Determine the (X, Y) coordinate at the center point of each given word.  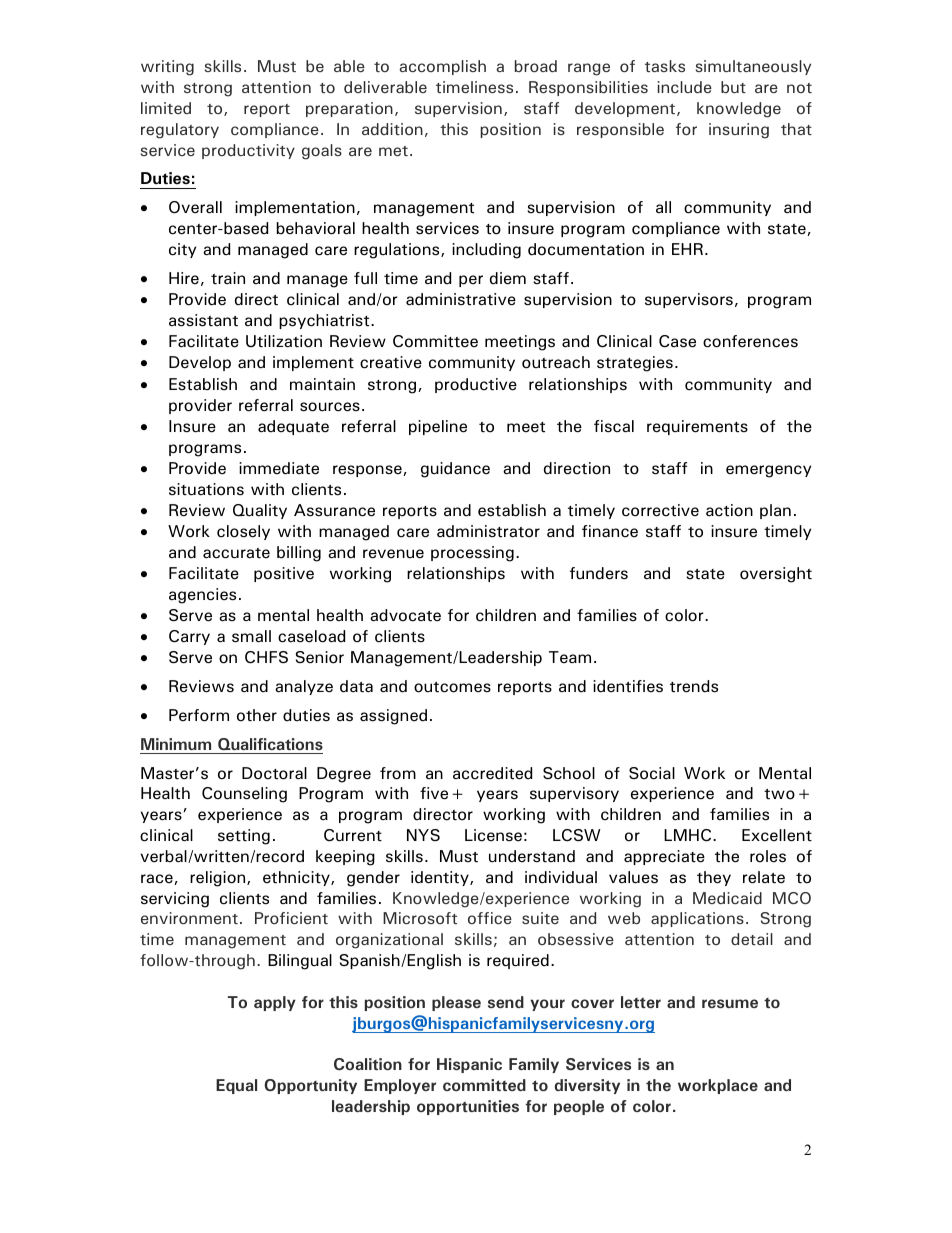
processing (472, 554)
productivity (248, 151)
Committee (435, 341)
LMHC (687, 835)
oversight (776, 575)
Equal (236, 1086)
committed (484, 1085)
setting (244, 837)
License (493, 835)
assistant (203, 320)
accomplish (442, 67)
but (733, 87)
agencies (202, 596)
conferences (750, 341)
